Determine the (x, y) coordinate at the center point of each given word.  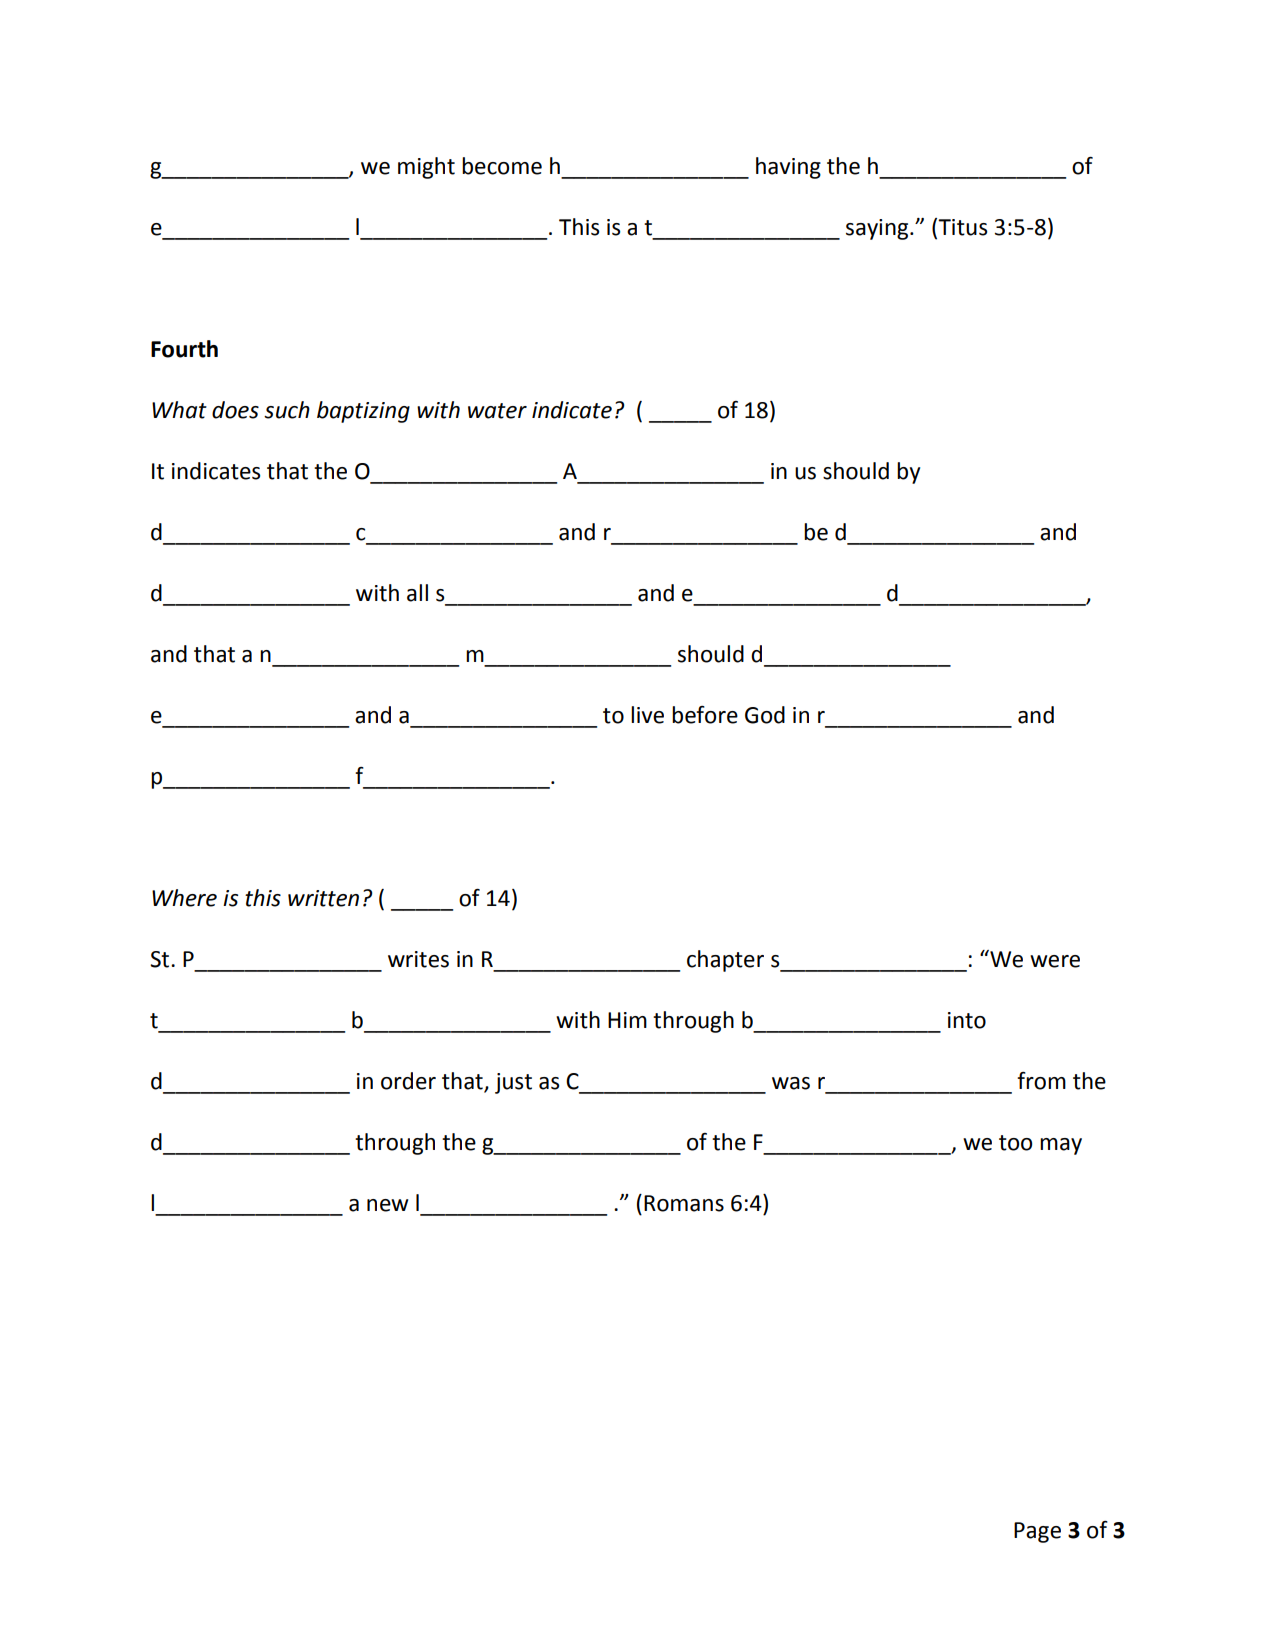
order (408, 1081)
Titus (962, 227)
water (497, 411)
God (765, 715)
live (647, 715)
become (502, 166)
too (1015, 1143)
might (426, 168)
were (1055, 961)
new (387, 1205)
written (323, 898)
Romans (684, 1203)
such (287, 410)
